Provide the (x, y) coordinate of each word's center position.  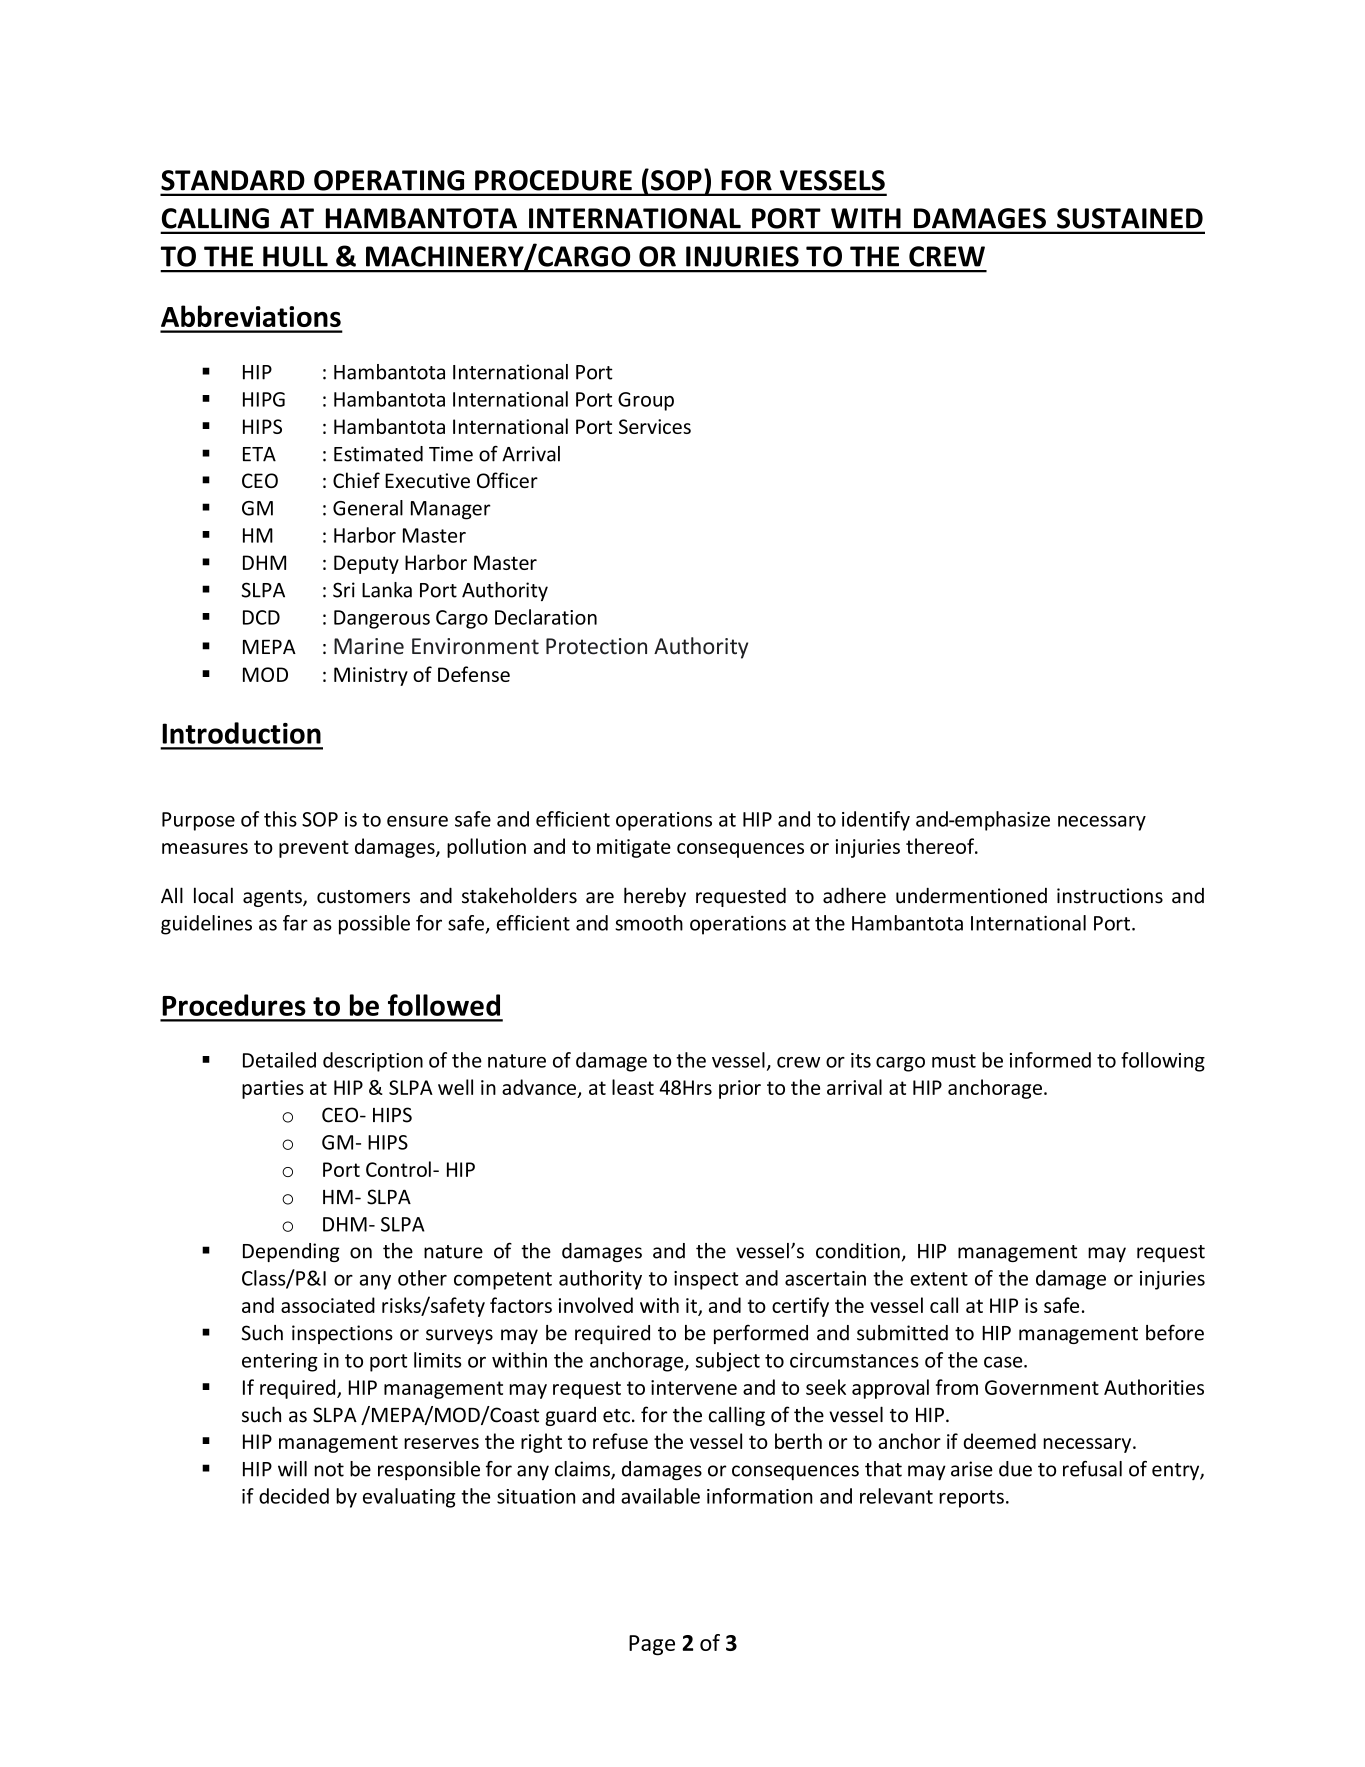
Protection (596, 646)
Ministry (371, 676)
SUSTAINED (1130, 218)
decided (294, 1496)
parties (273, 1089)
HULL (295, 256)
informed (1050, 1060)
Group (646, 401)
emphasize (1001, 821)
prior (740, 1089)
